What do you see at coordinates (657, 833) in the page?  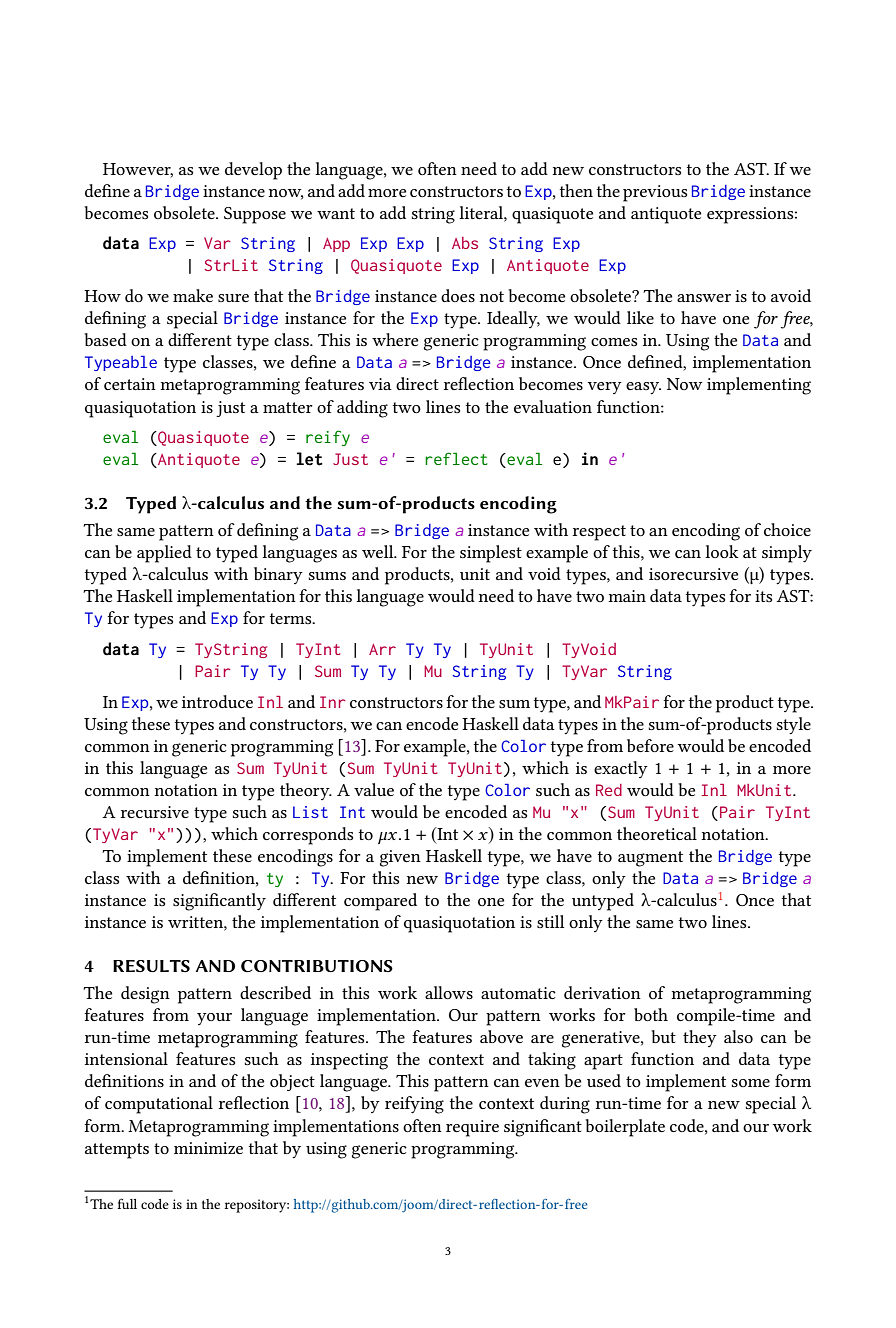 I see `theoretical` at bounding box center [657, 833].
